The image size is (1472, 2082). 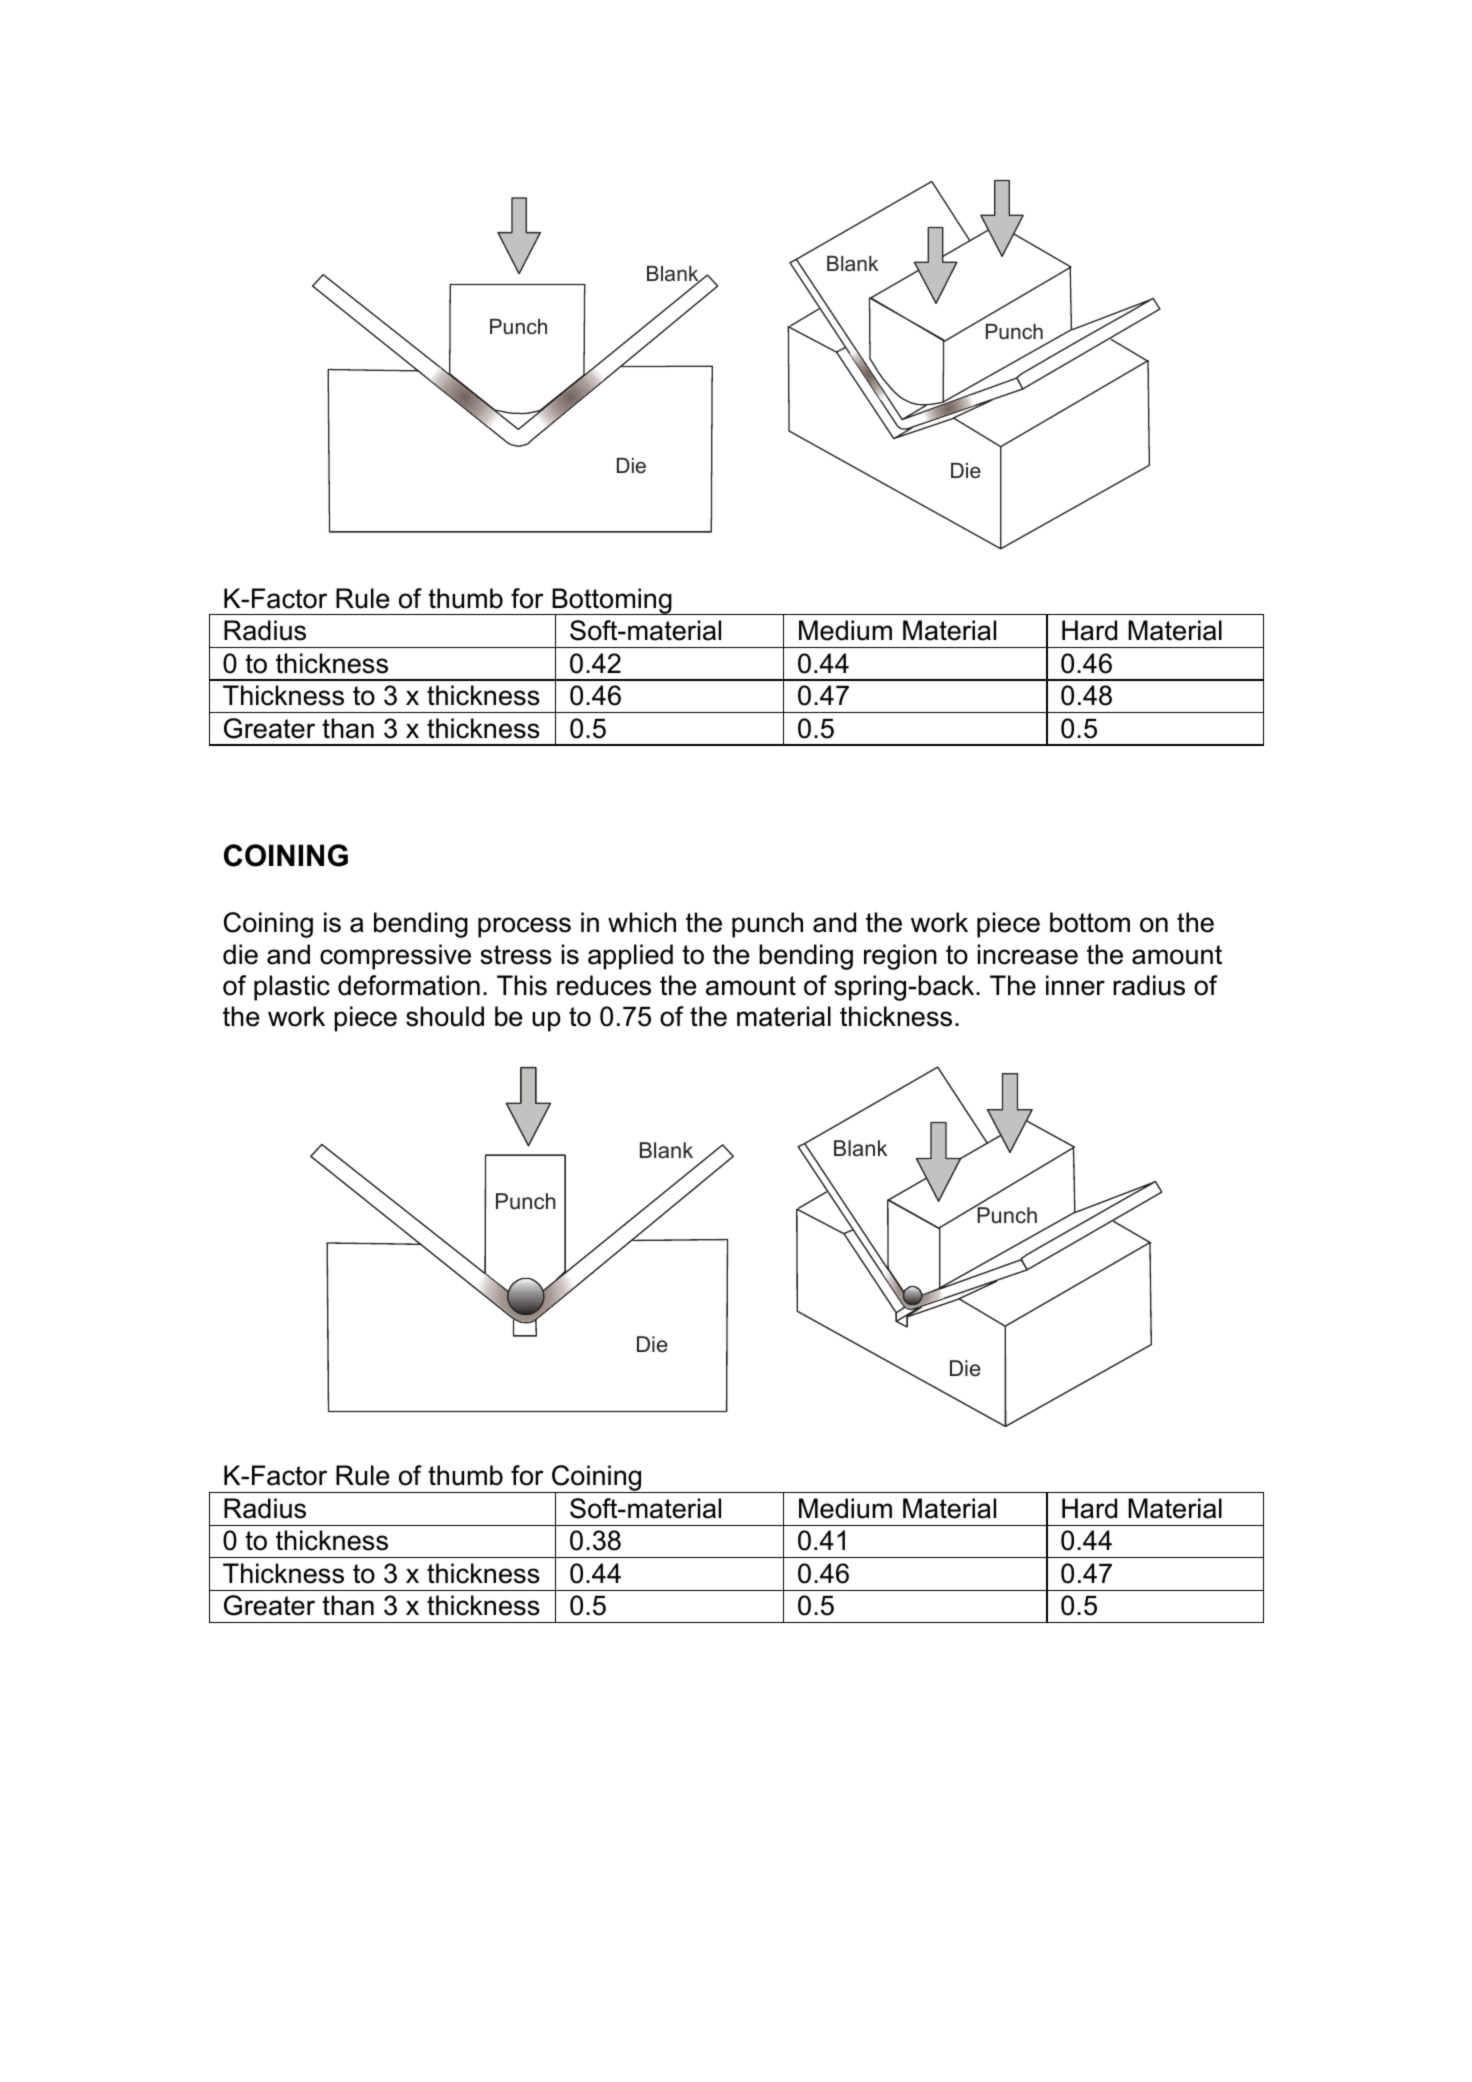 What do you see at coordinates (395, 957) in the image?
I see `compressive` at bounding box center [395, 957].
